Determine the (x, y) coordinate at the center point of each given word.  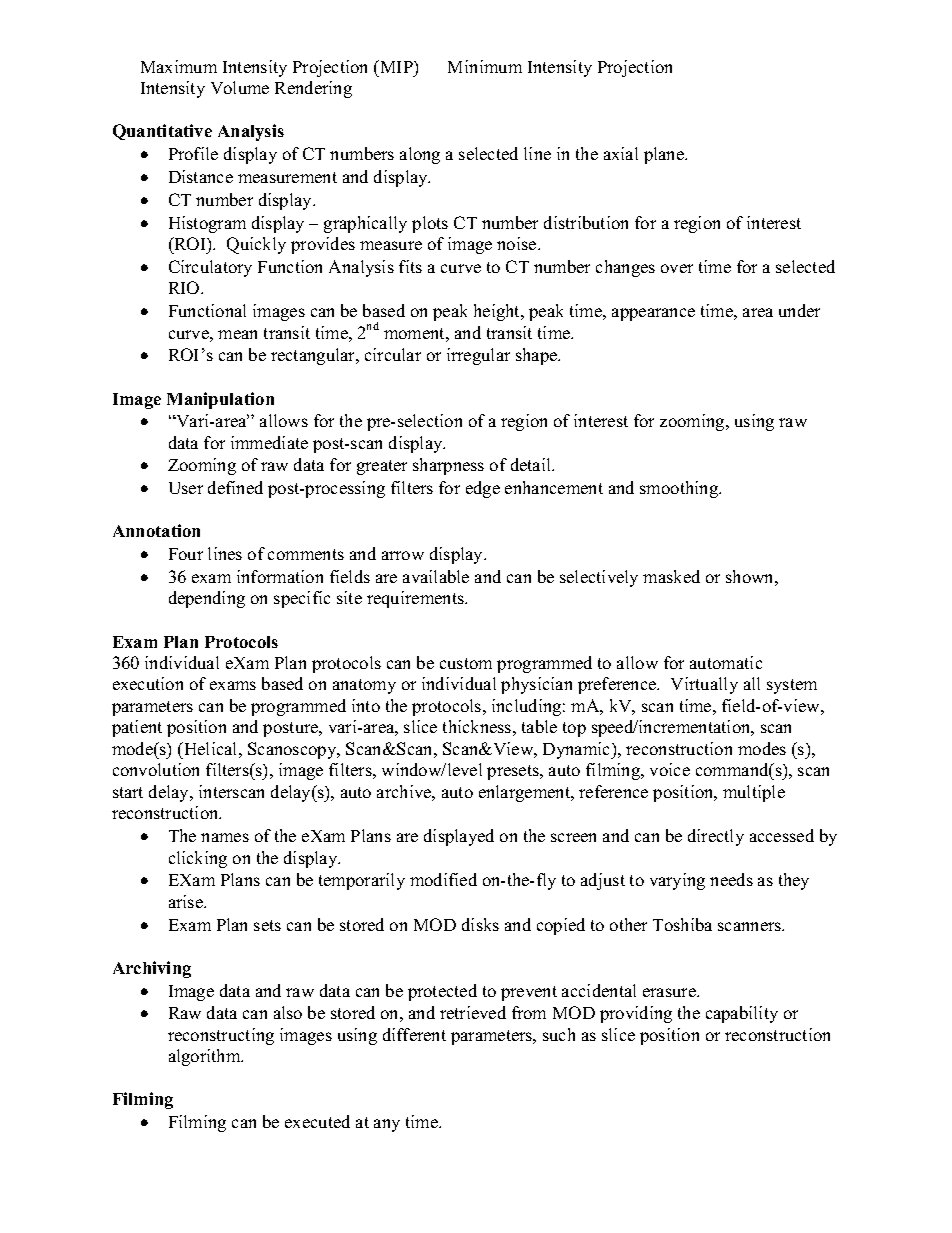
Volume (240, 87)
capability (742, 1014)
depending (207, 599)
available (436, 576)
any (387, 1125)
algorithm (206, 1057)
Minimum (485, 66)
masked (671, 576)
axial (621, 153)
